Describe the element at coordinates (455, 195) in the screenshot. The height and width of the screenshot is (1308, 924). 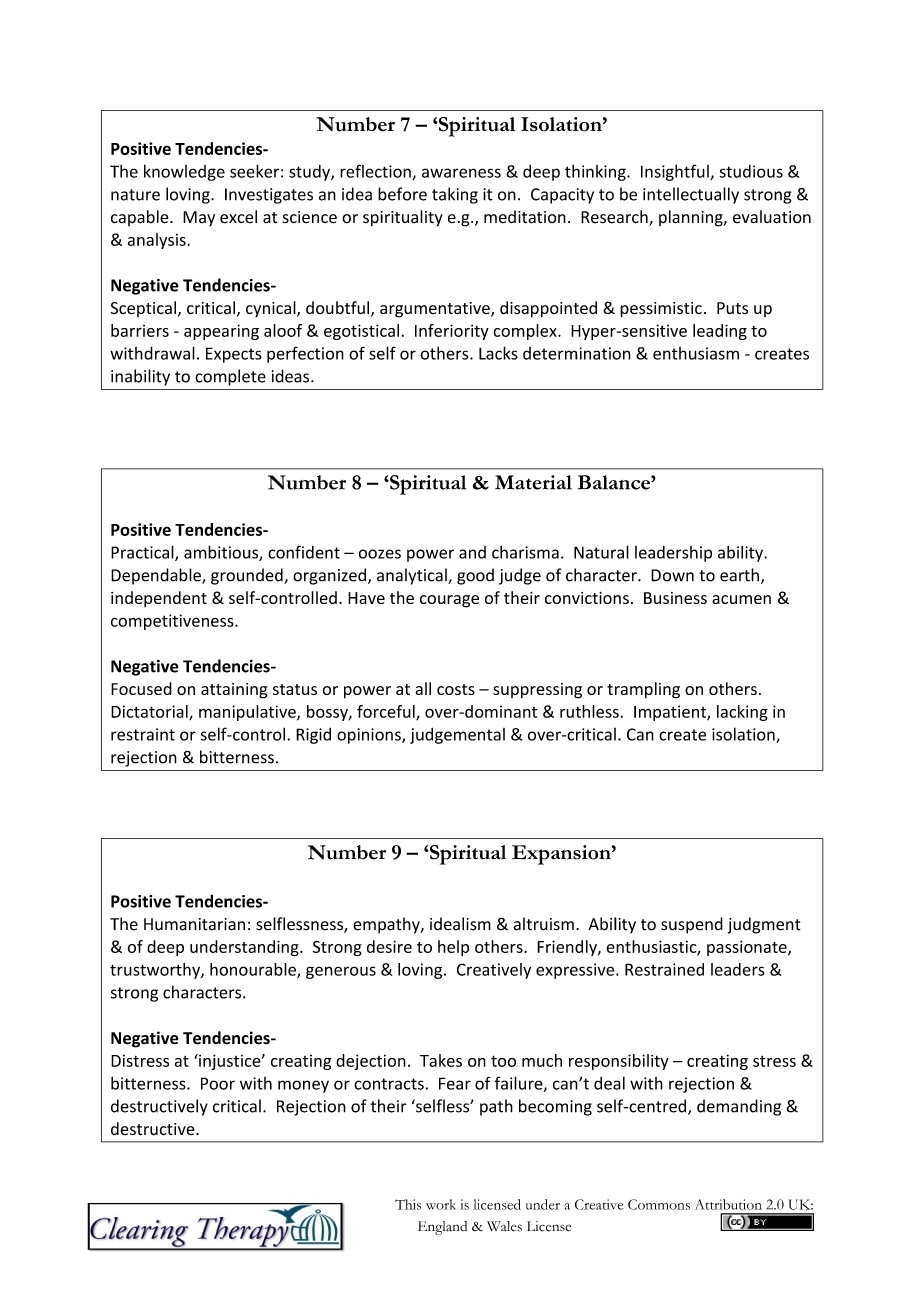
I see `taking` at that location.
